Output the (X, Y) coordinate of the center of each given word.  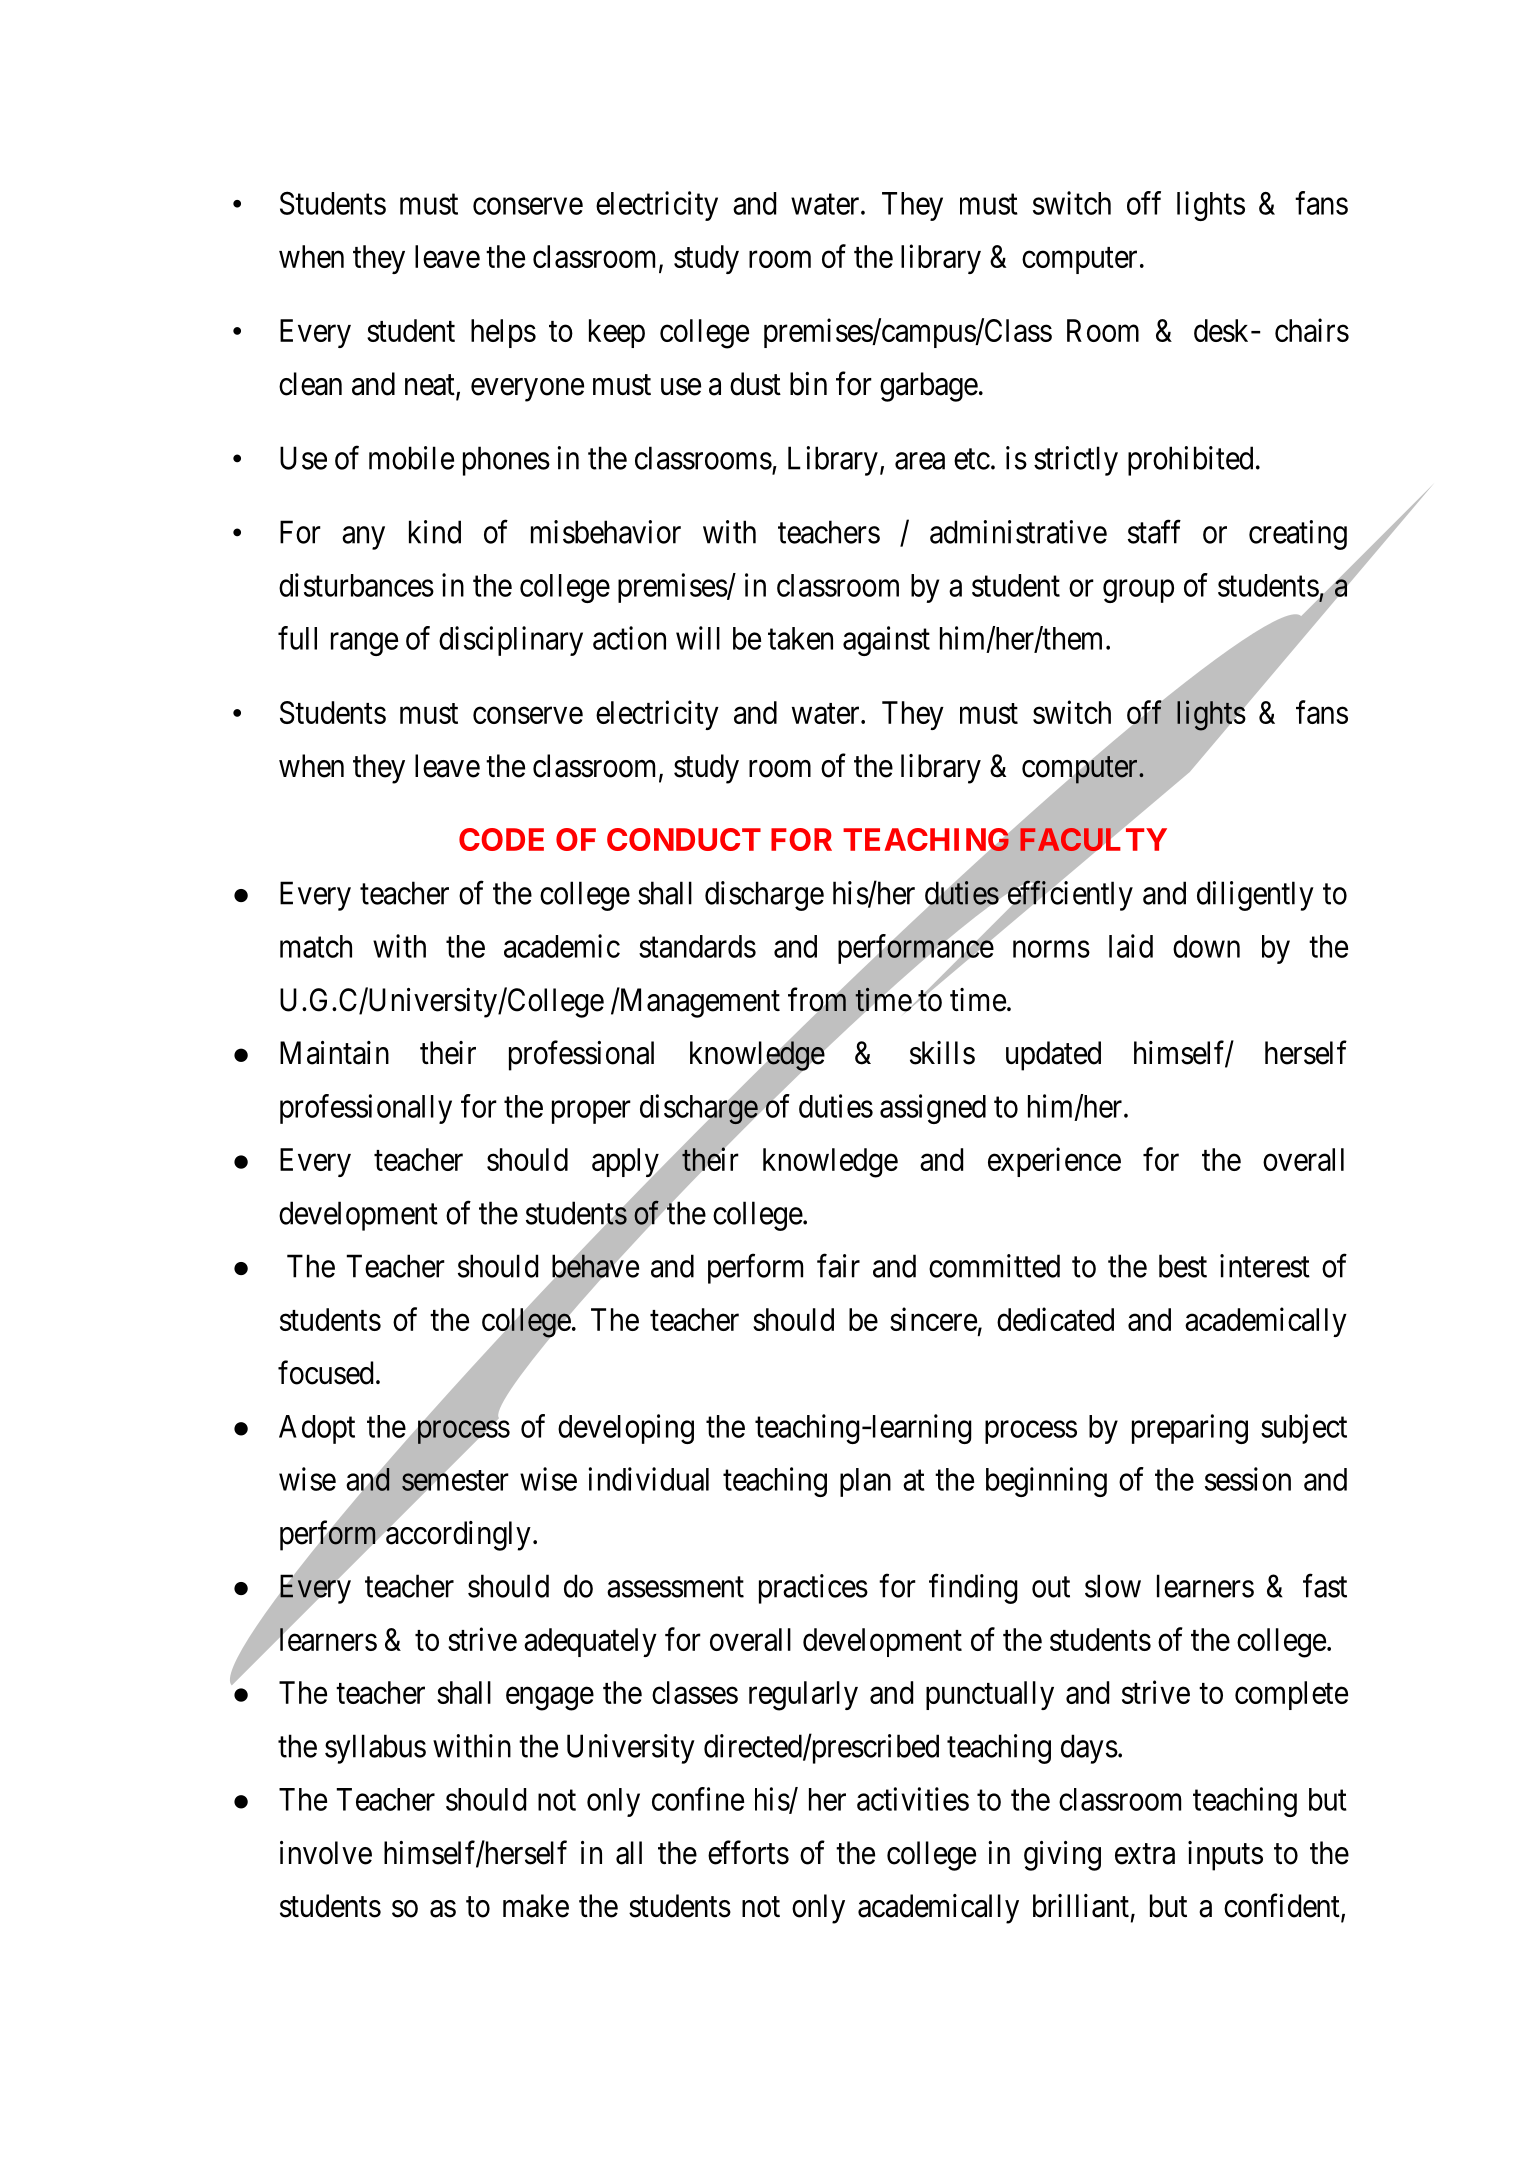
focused (325, 1372)
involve (326, 1853)
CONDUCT (684, 839)
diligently (1255, 896)
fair (838, 1266)
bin (808, 384)
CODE (501, 839)
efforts (748, 1852)
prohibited (1190, 461)
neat (431, 386)
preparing (1190, 1429)
